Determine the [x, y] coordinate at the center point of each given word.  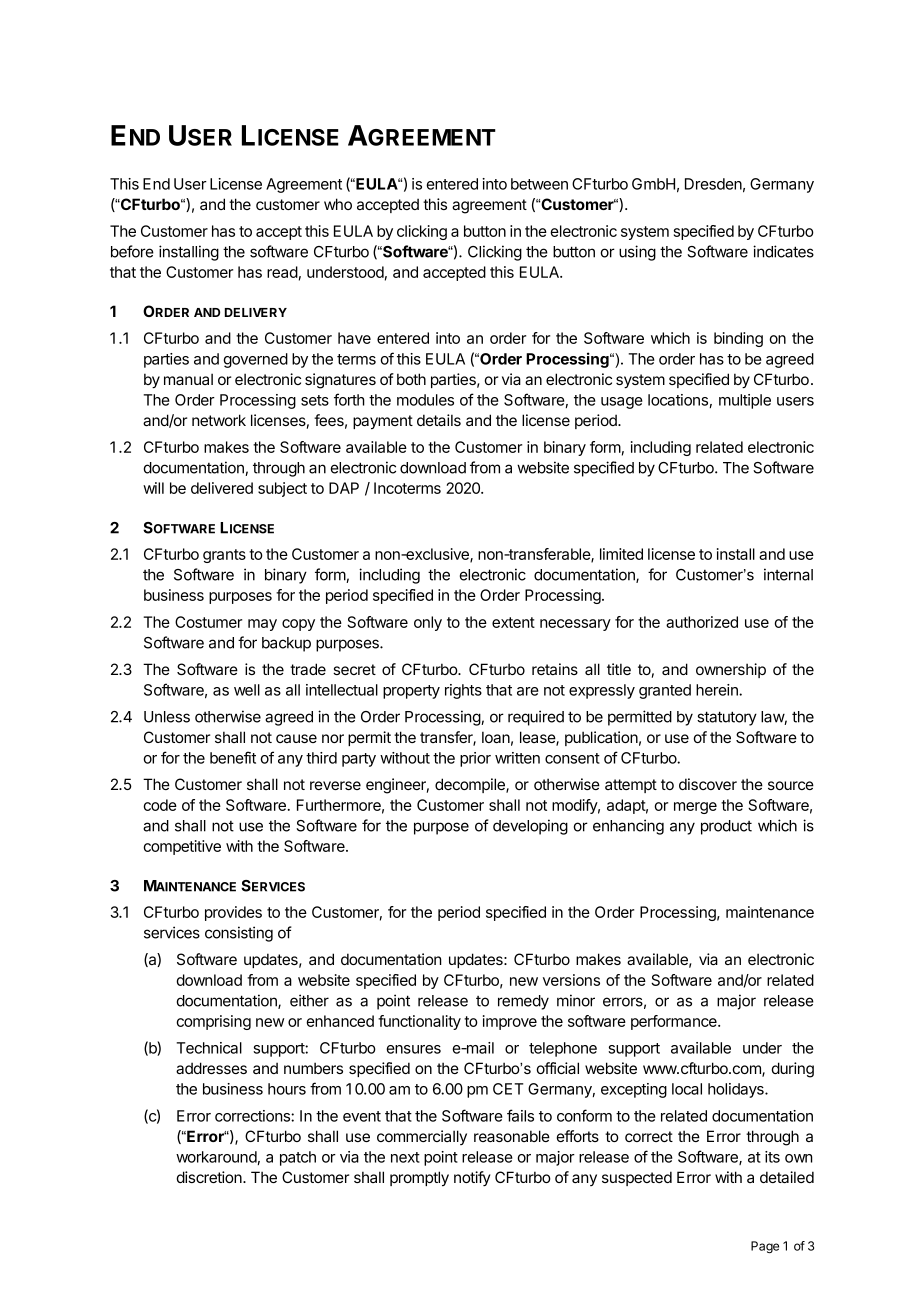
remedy [523, 1002]
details [439, 420]
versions [571, 980]
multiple [745, 401]
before [132, 251]
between [539, 184]
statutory [727, 718]
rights [463, 691]
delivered [222, 488]
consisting [239, 934]
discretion [210, 1177]
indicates [783, 251]
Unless [167, 717]
